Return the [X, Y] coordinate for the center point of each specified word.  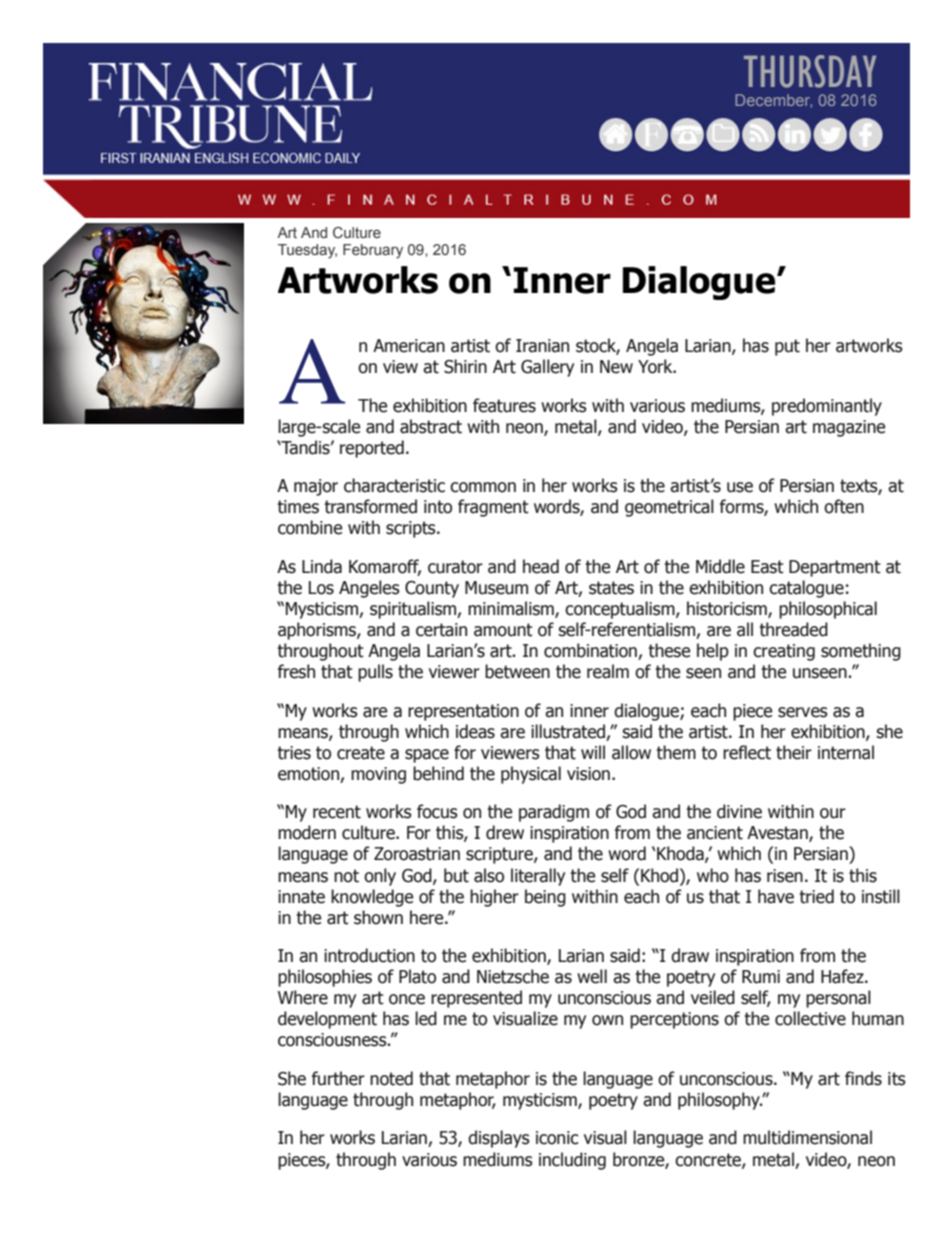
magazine [849, 428]
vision [588, 774]
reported [372, 449]
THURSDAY [810, 71]
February [373, 251]
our [833, 813]
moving [378, 775]
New [616, 367]
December [774, 101]
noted [391, 1078]
